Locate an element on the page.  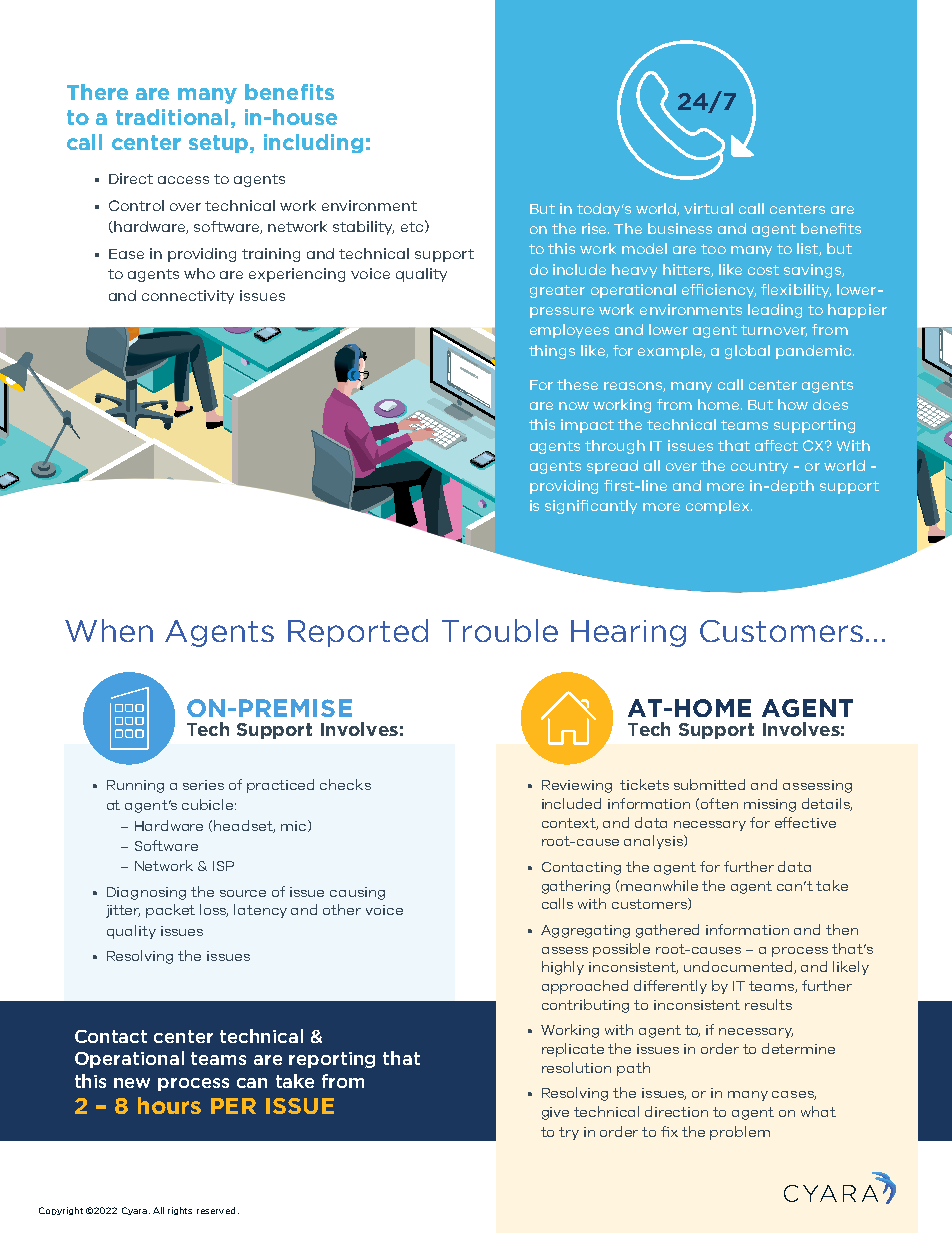
rights is located at coordinates (180, 1211).
